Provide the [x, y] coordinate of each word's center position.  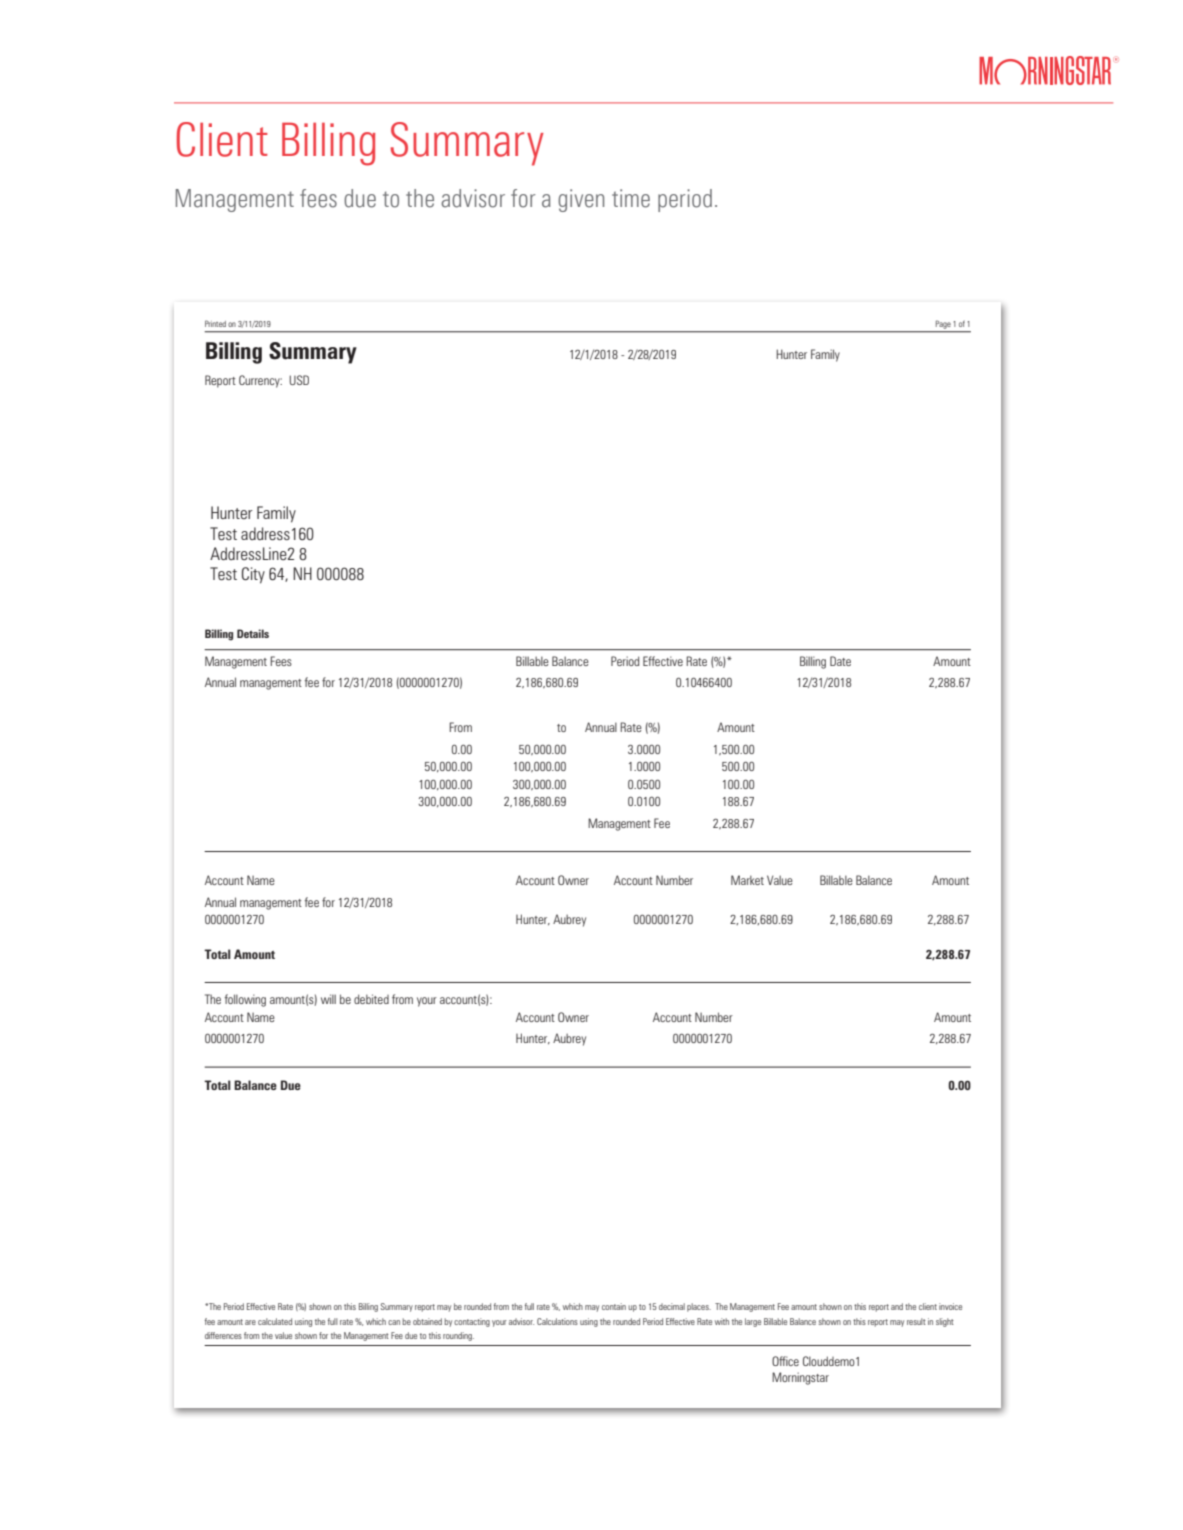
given [581, 200]
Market [747, 880]
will [328, 999]
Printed [215, 323]
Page [943, 326]
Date [840, 661]
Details [253, 633]
